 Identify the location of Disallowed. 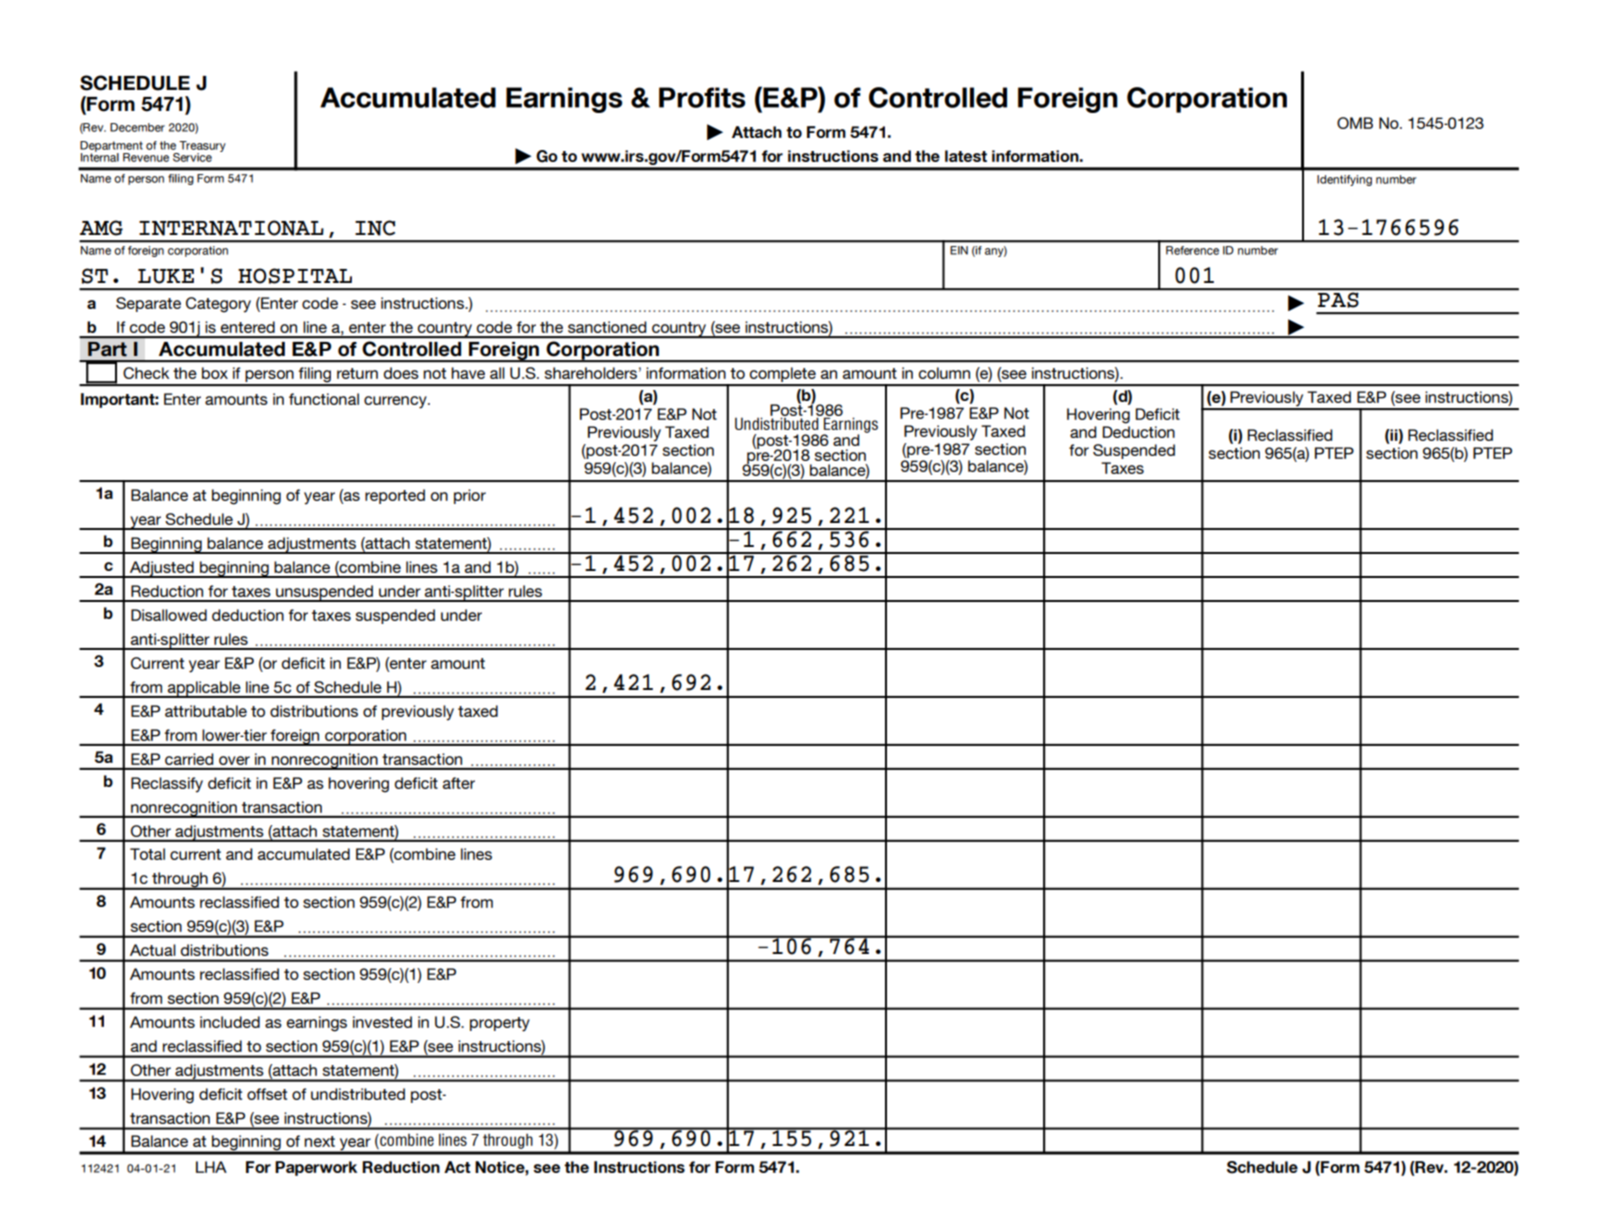
(169, 615).
